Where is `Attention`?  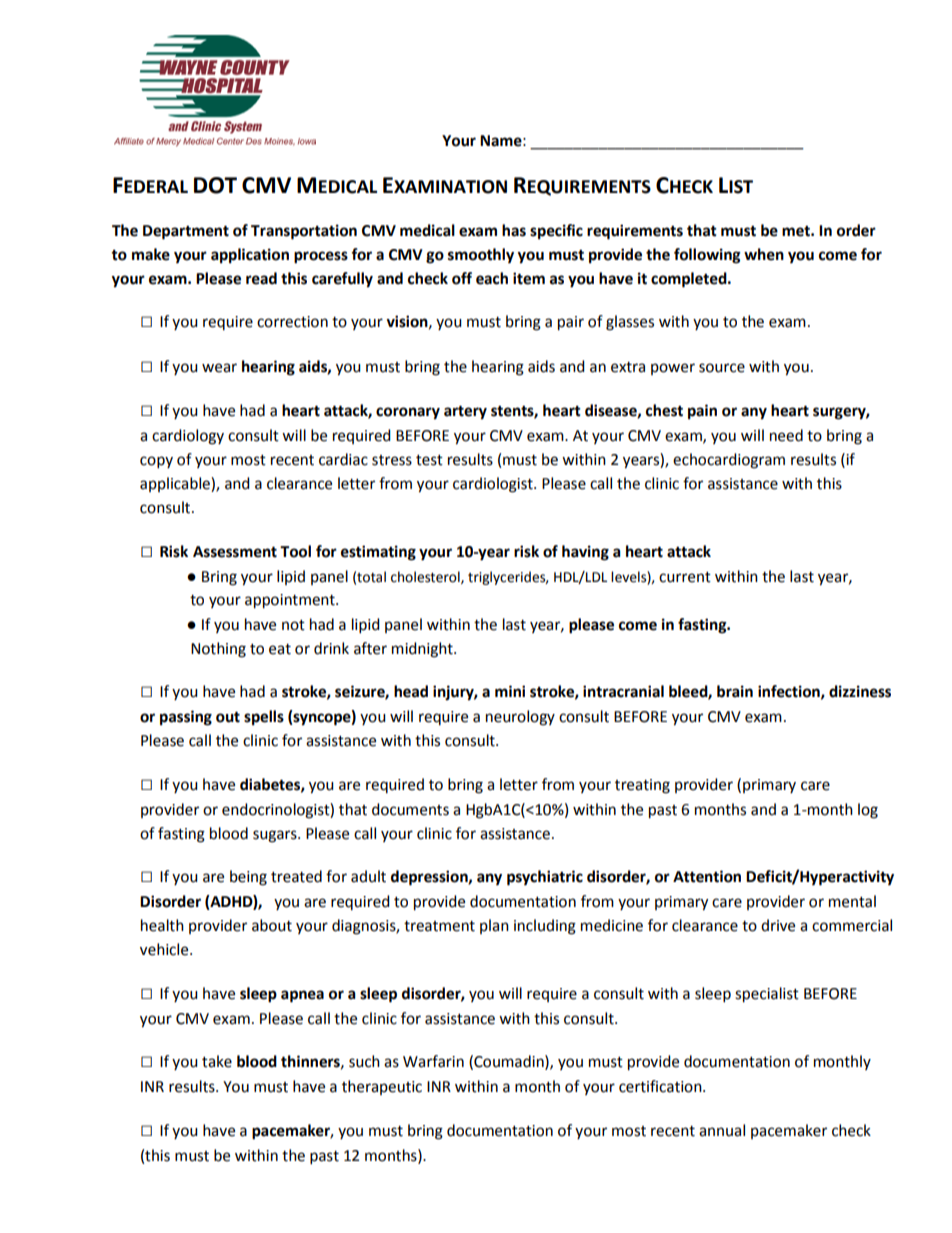
Attention is located at coordinates (707, 876).
